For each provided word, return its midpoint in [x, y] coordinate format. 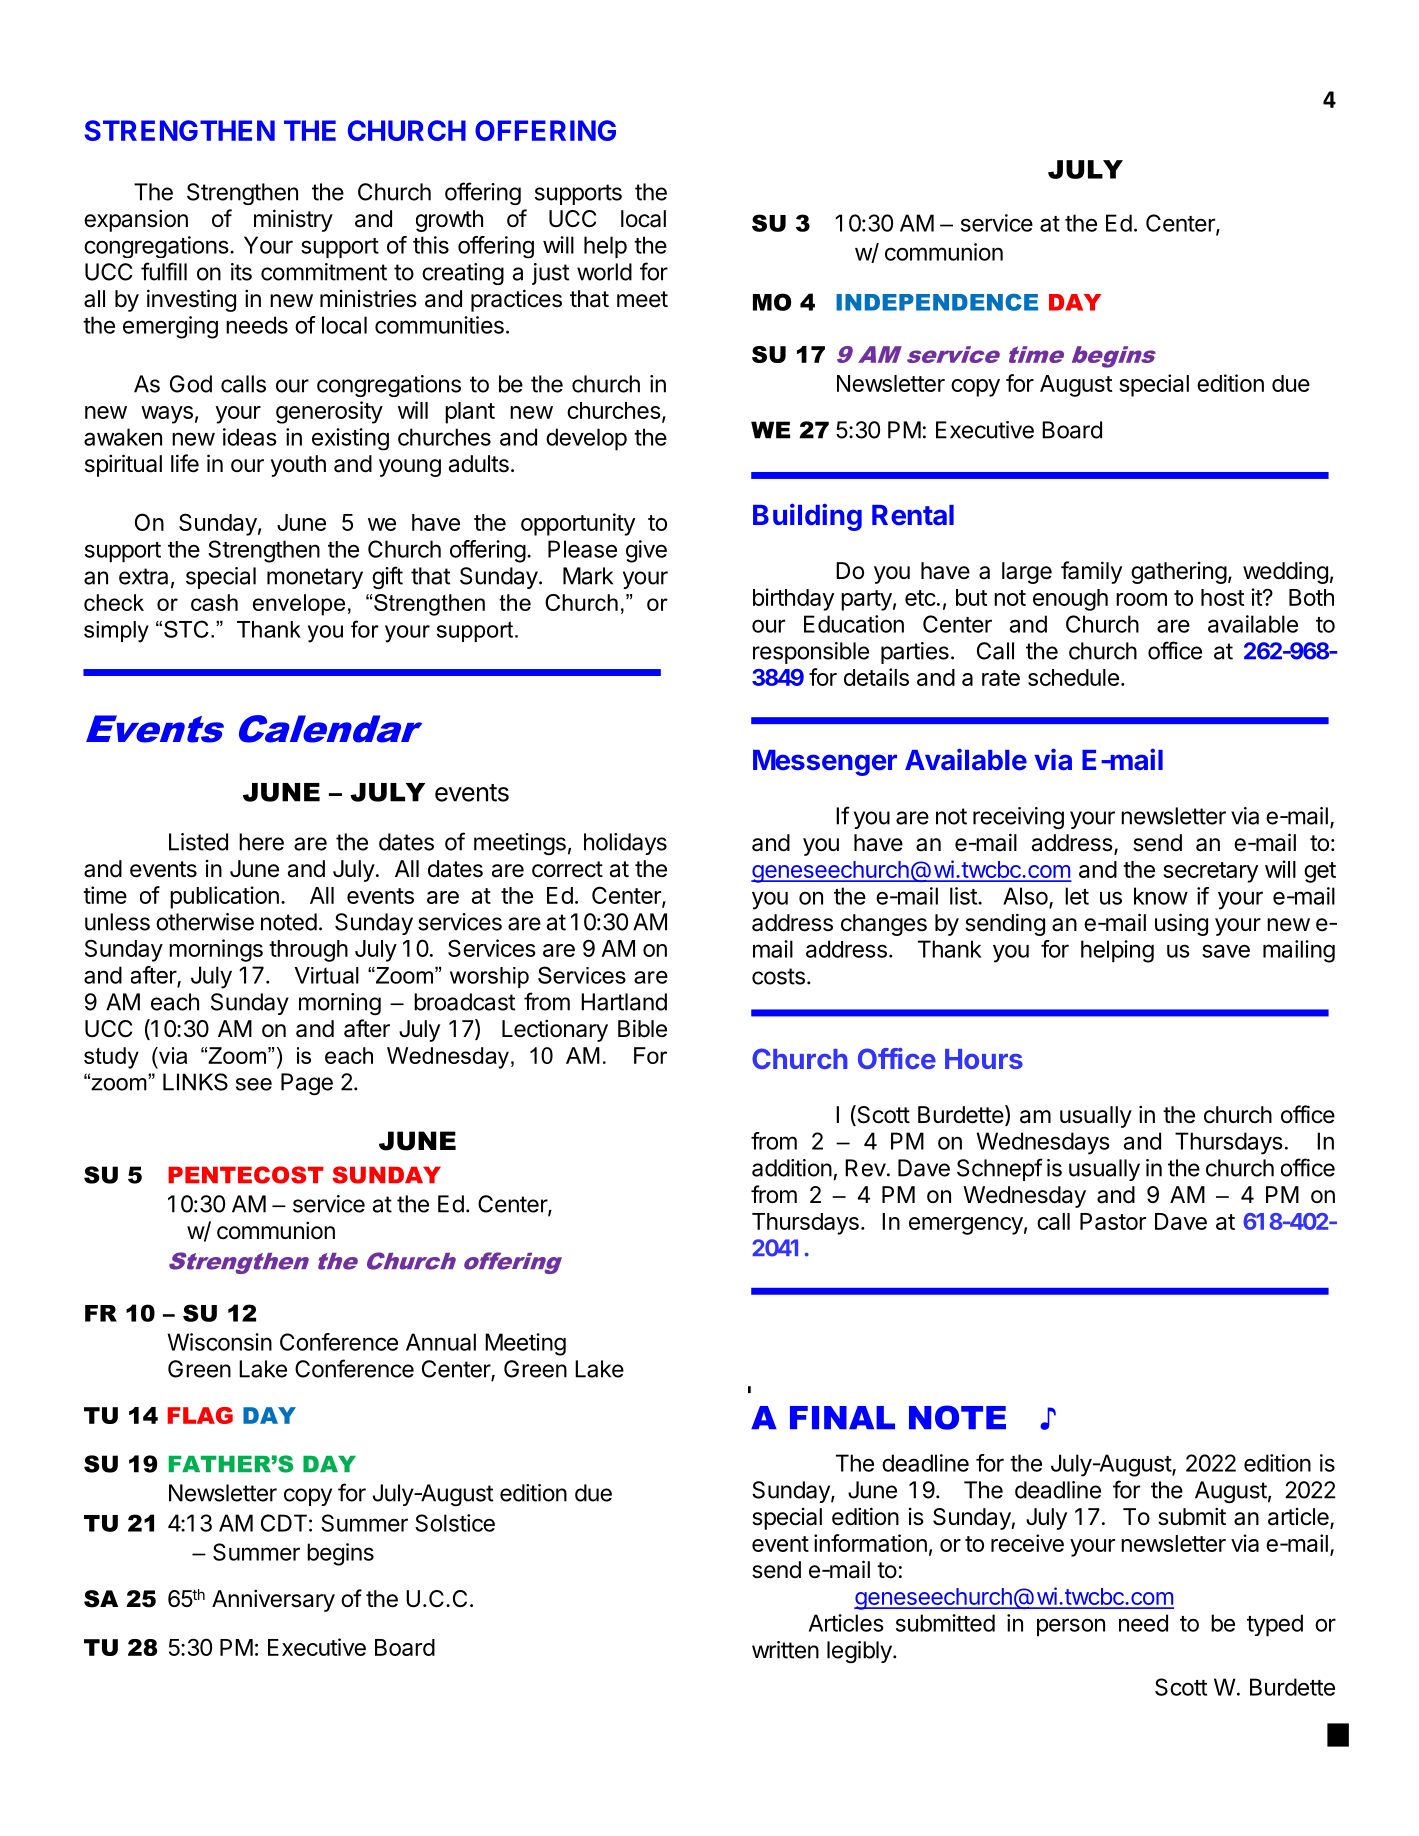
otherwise [205, 922]
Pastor [1113, 1221]
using [1181, 924]
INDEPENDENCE [937, 302]
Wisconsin [220, 1342]
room [1141, 599]
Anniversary [273, 1600]
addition [792, 1168]
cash [214, 602]
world [604, 272]
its [241, 272]
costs [778, 976]
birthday [793, 599]
